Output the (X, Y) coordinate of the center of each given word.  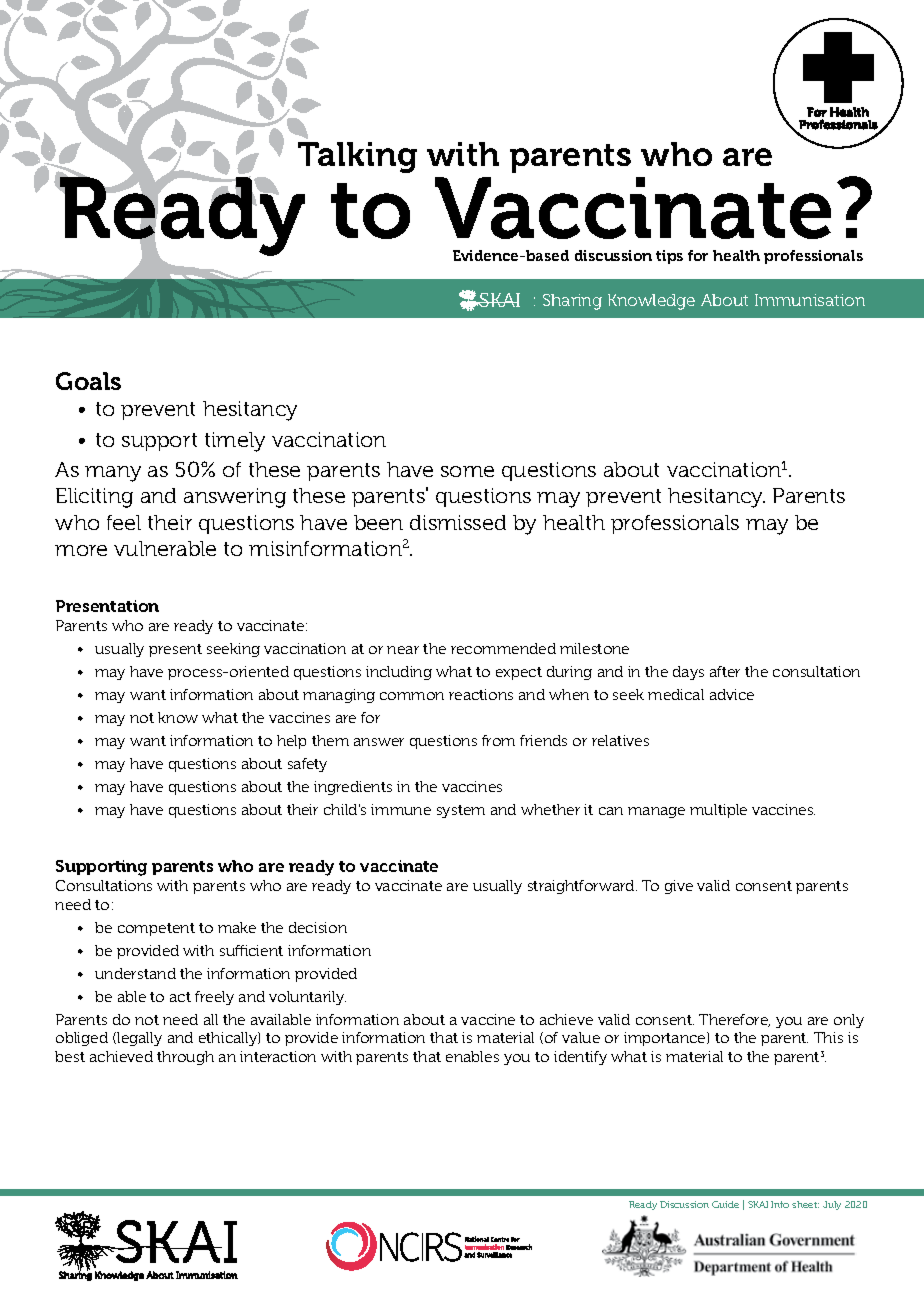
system (461, 811)
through (185, 1058)
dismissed (458, 522)
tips (669, 257)
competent (156, 929)
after (725, 671)
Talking (357, 157)
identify (580, 1058)
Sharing (572, 302)
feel (124, 522)
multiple (718, 811)
